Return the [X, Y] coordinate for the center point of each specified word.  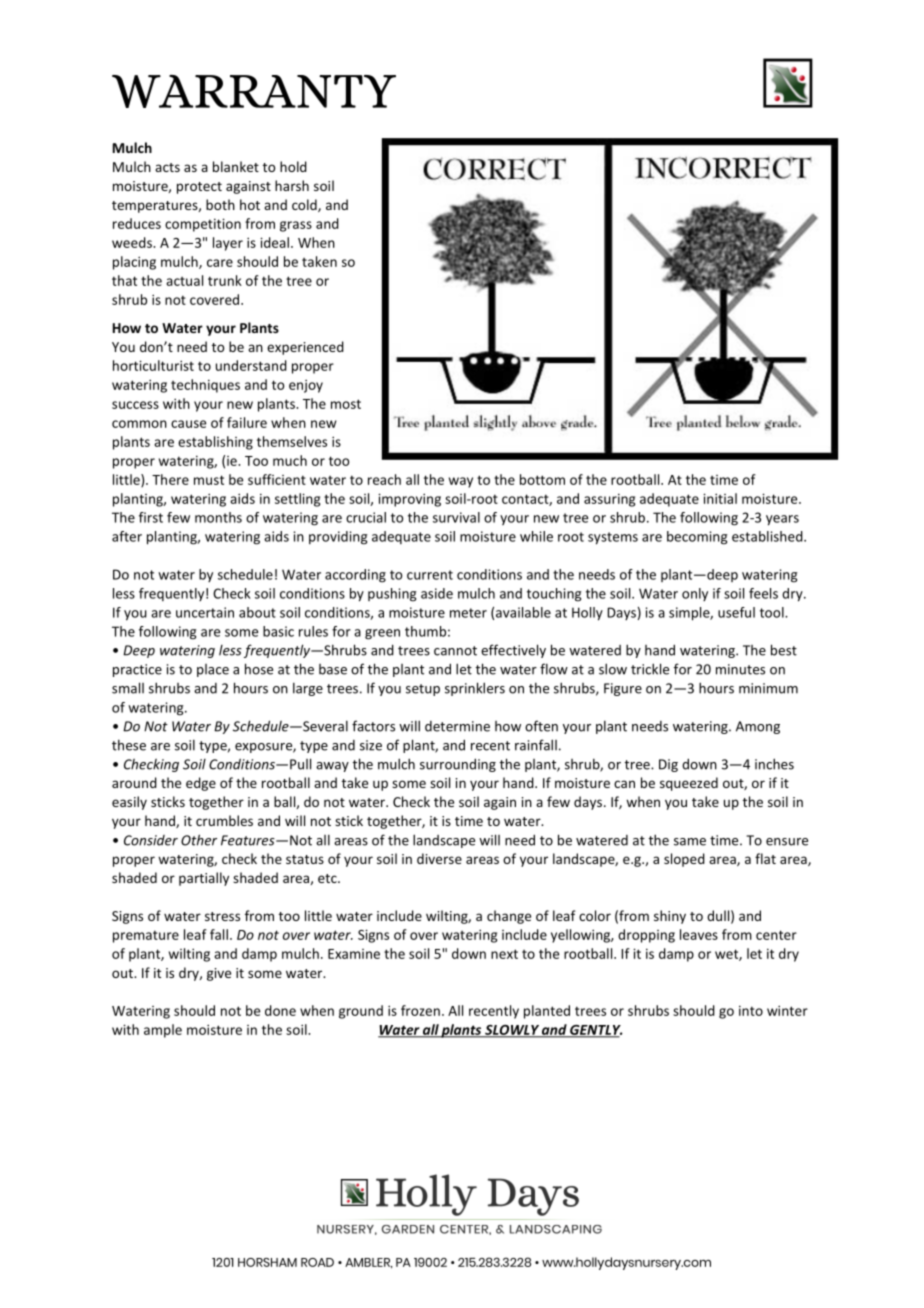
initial [720, 498]
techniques [205, 386]
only [695, 594]
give [219, 974]
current [430, 575]
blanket [236, 166]
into [751, 1010]
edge [201, 784]
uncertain [205, 612]
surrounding [458, 765]
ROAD [317, 1262]
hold [293, 166]
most [346, 404]
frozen [420, 1010]
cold [305, 205]
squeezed [689, 784]
